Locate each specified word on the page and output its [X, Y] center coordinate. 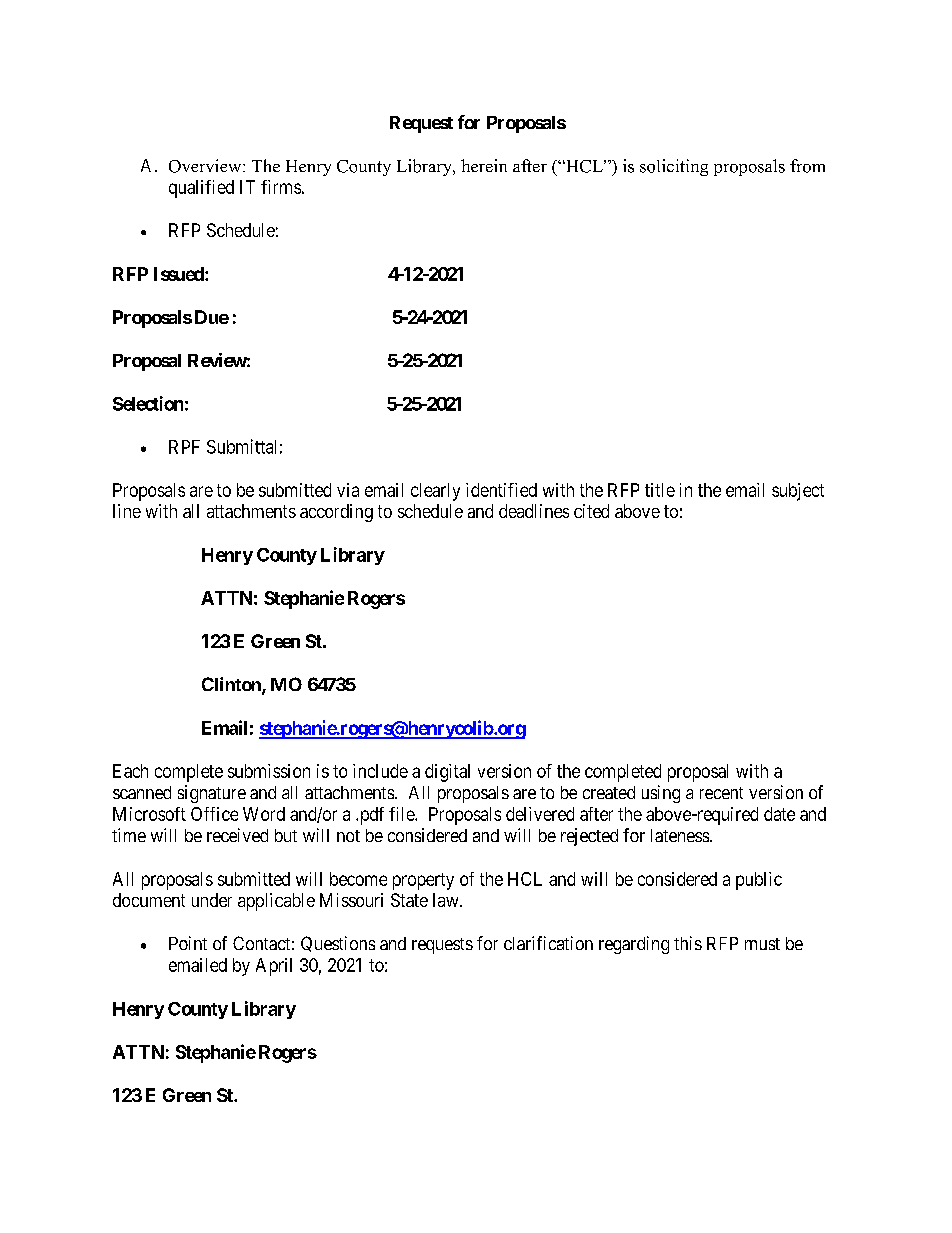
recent [721, 793]
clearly [435, 492]
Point [188, 943]
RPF [184, 447]
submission [269, 771]
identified [501, 490]
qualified [201, 189]
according [336, 513]
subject [798, 492]
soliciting [674, 167]
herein [484, 165]
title [660, 490]
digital [447, 773]
